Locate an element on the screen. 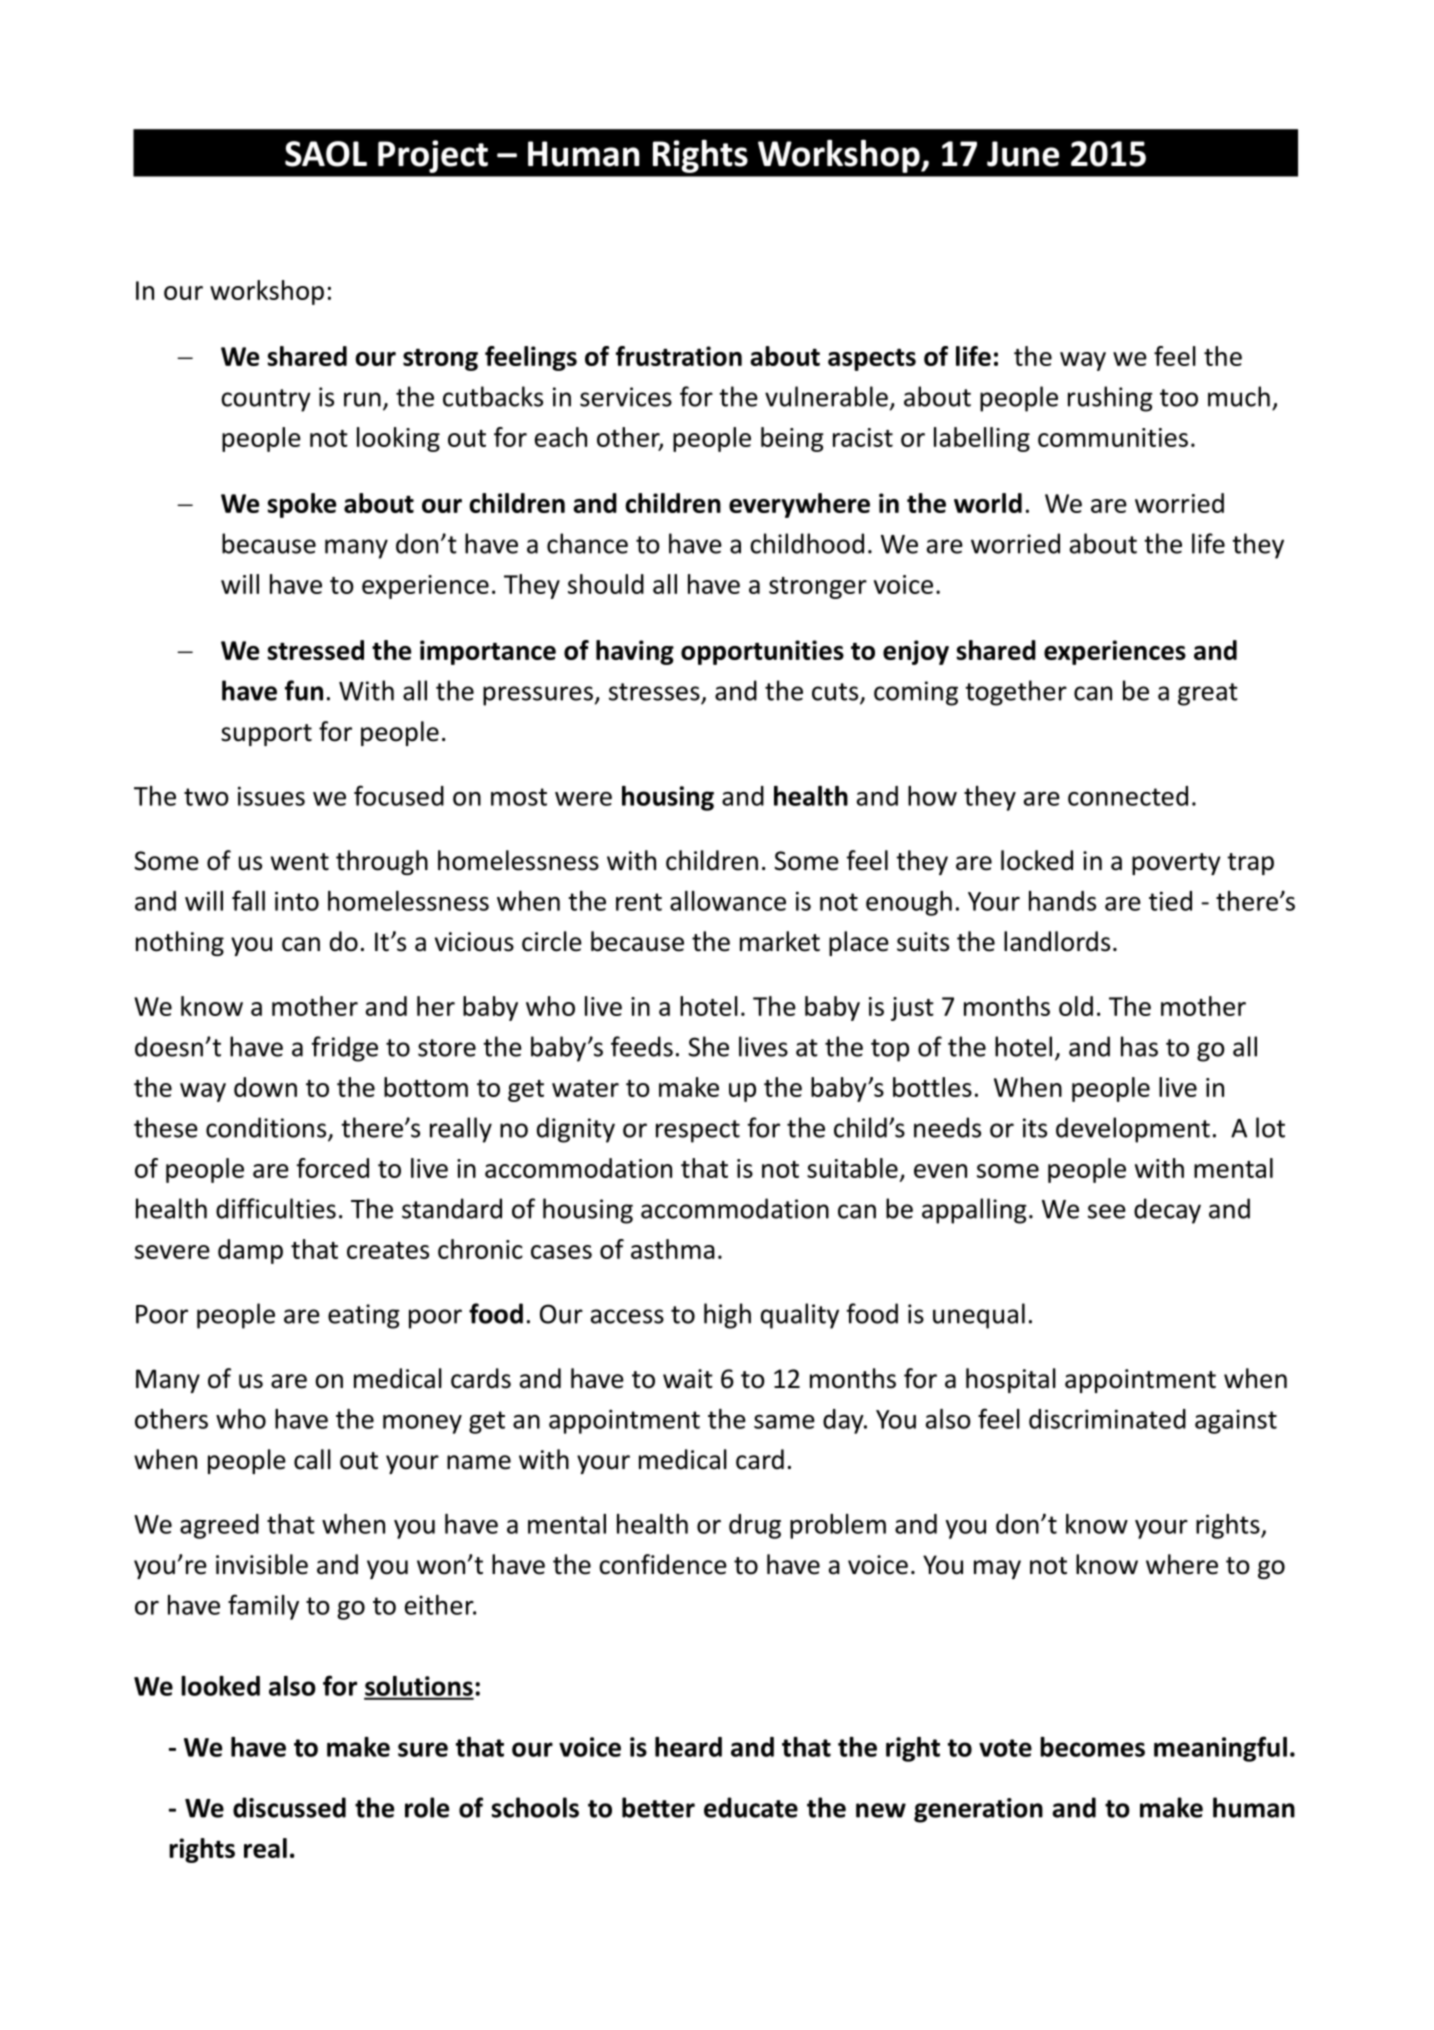 Image resolution: width=1434 pixels, height=2030 pixels. Project is located at coordinates (433, 156).
